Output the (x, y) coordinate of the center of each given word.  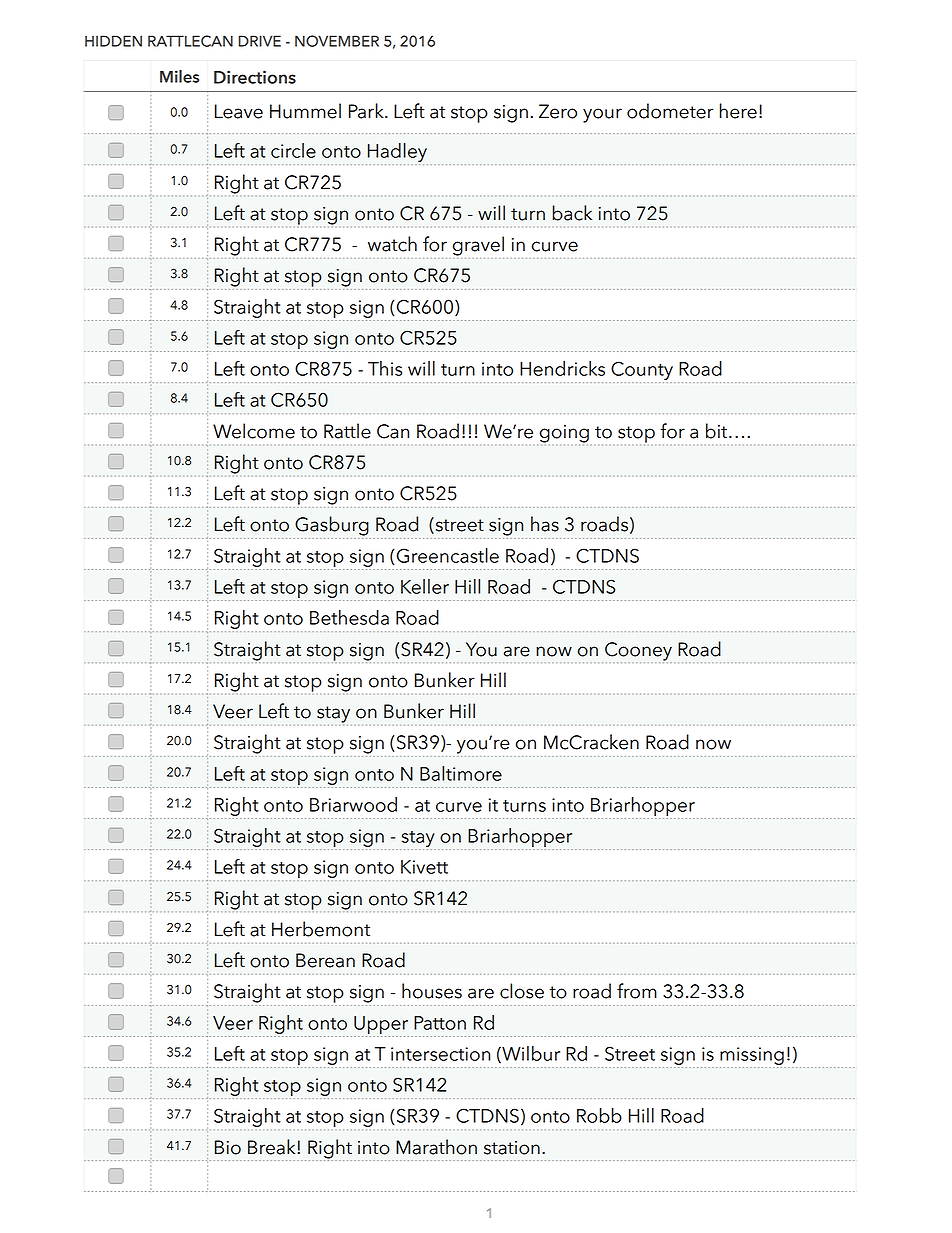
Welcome (254, 431)
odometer (670, 111)
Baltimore (461, 773)
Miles (179, 76)
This (385, 368)
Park (367, 111)
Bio (228, 1147)
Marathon (436, 1147)
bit (716, 431)
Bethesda (349, 617)
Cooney (638, 652)
